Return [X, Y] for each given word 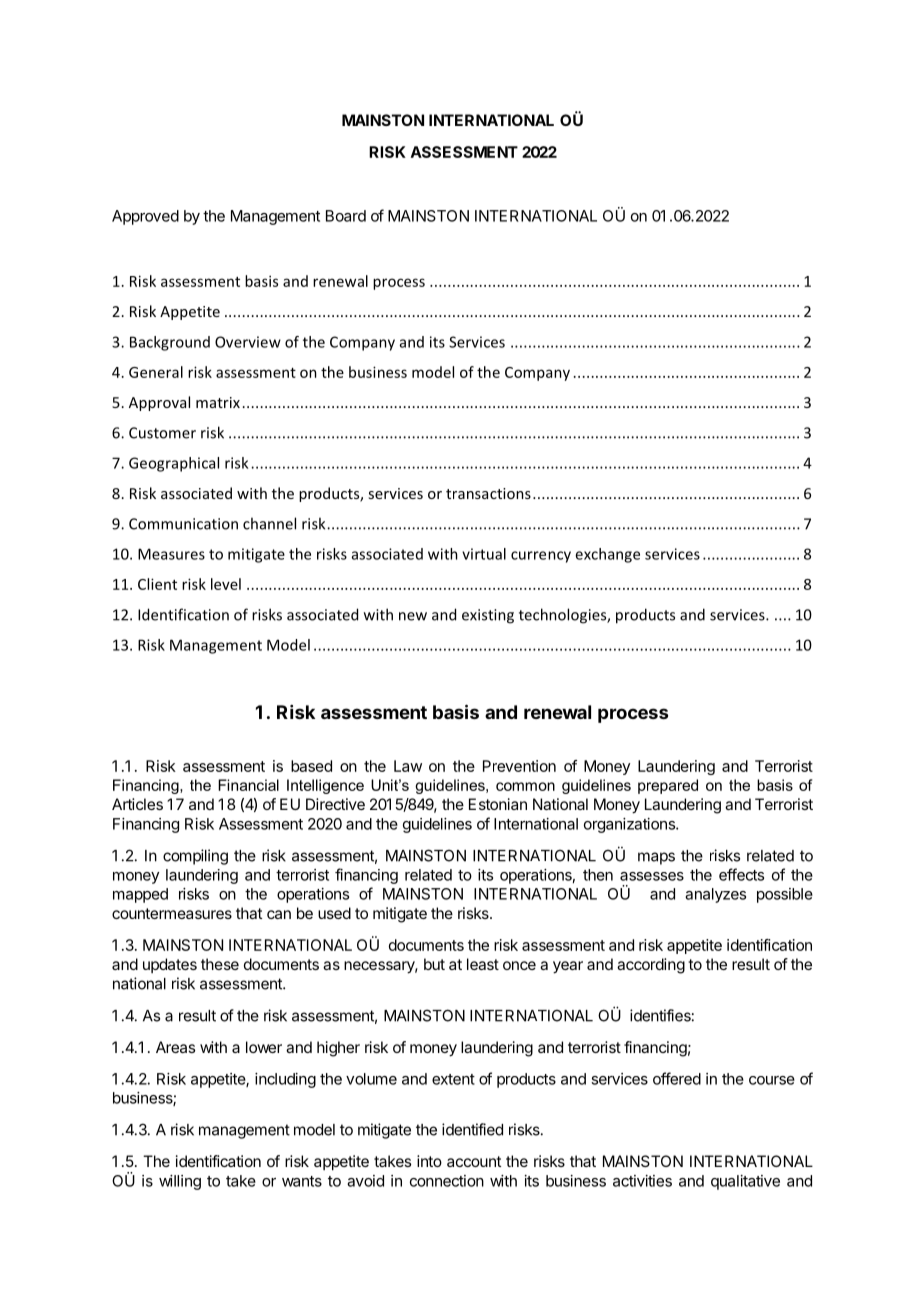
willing [180, 1182]
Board [346, 216]
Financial [248, 785]
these [220, 964]
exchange [607, 555]
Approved [145, 217]
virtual [484, 554]
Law [408, 766]
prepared [668, 786]
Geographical [174, 464]
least [483, 964]
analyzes [715, 895]
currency [541, 557]
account [474, 1161]
